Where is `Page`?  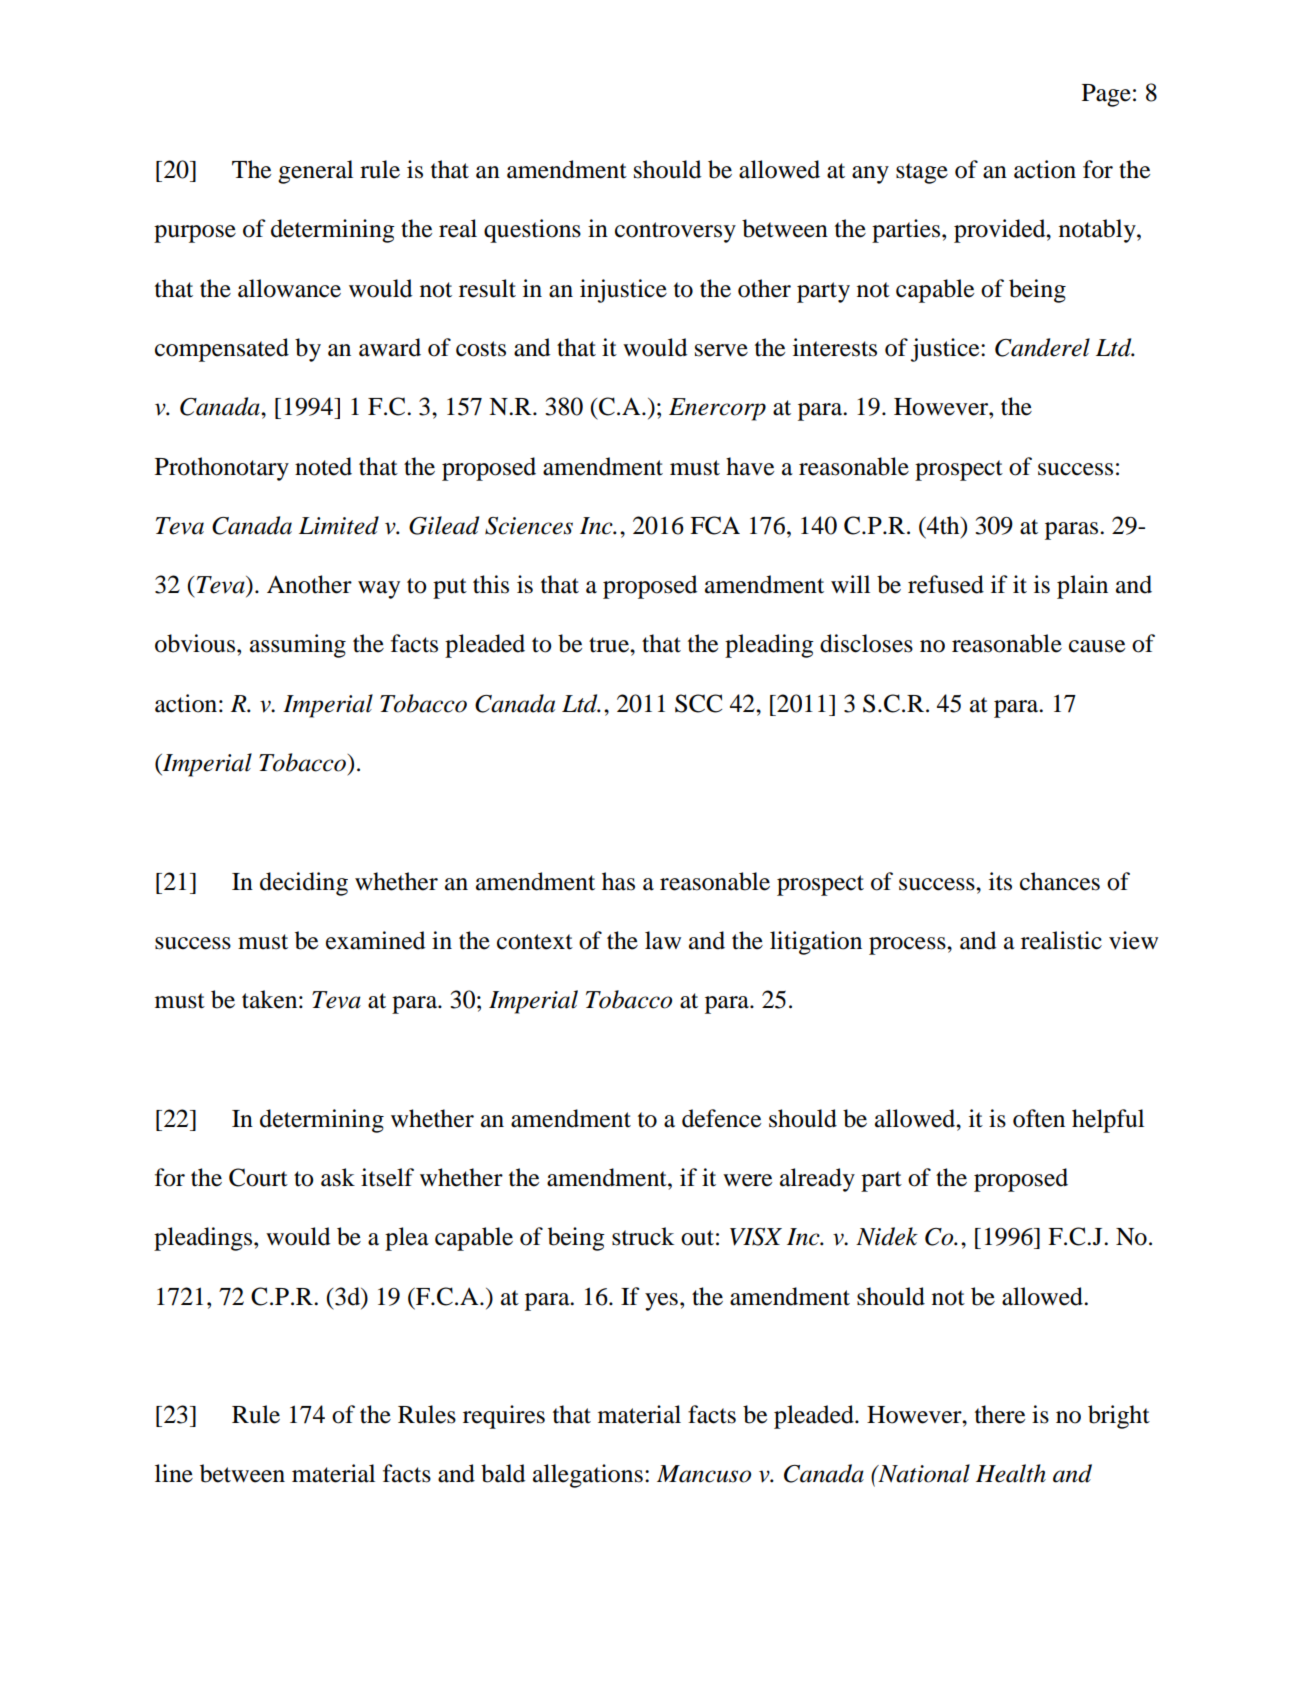
Page is located at coordinates (1106, 95).
